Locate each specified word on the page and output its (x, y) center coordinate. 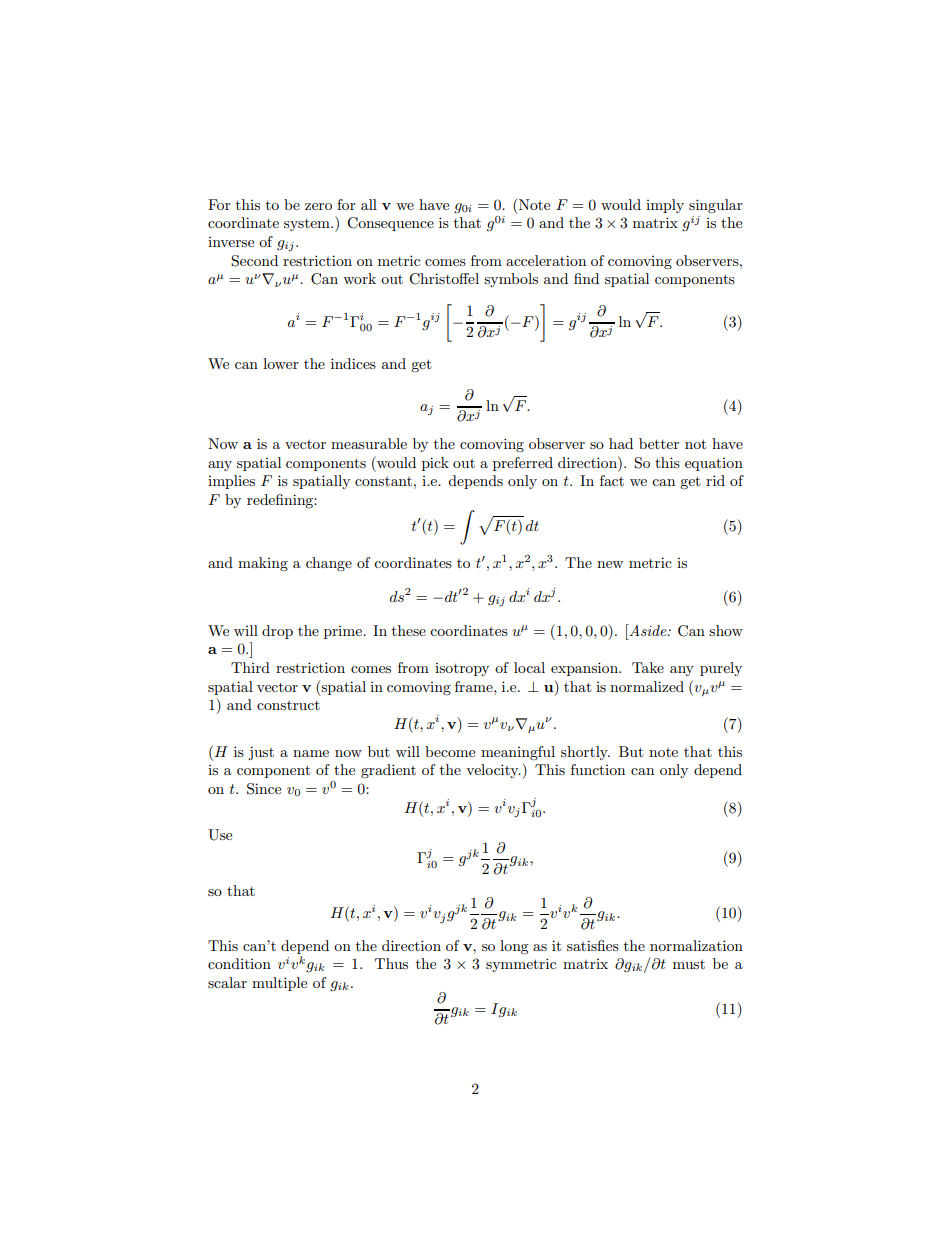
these (409, 630)
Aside (648, 630)
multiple (279, 984)
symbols (511, 280)
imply (665, 206)
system (308, 225)
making (263, 564)
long (514, 947)
